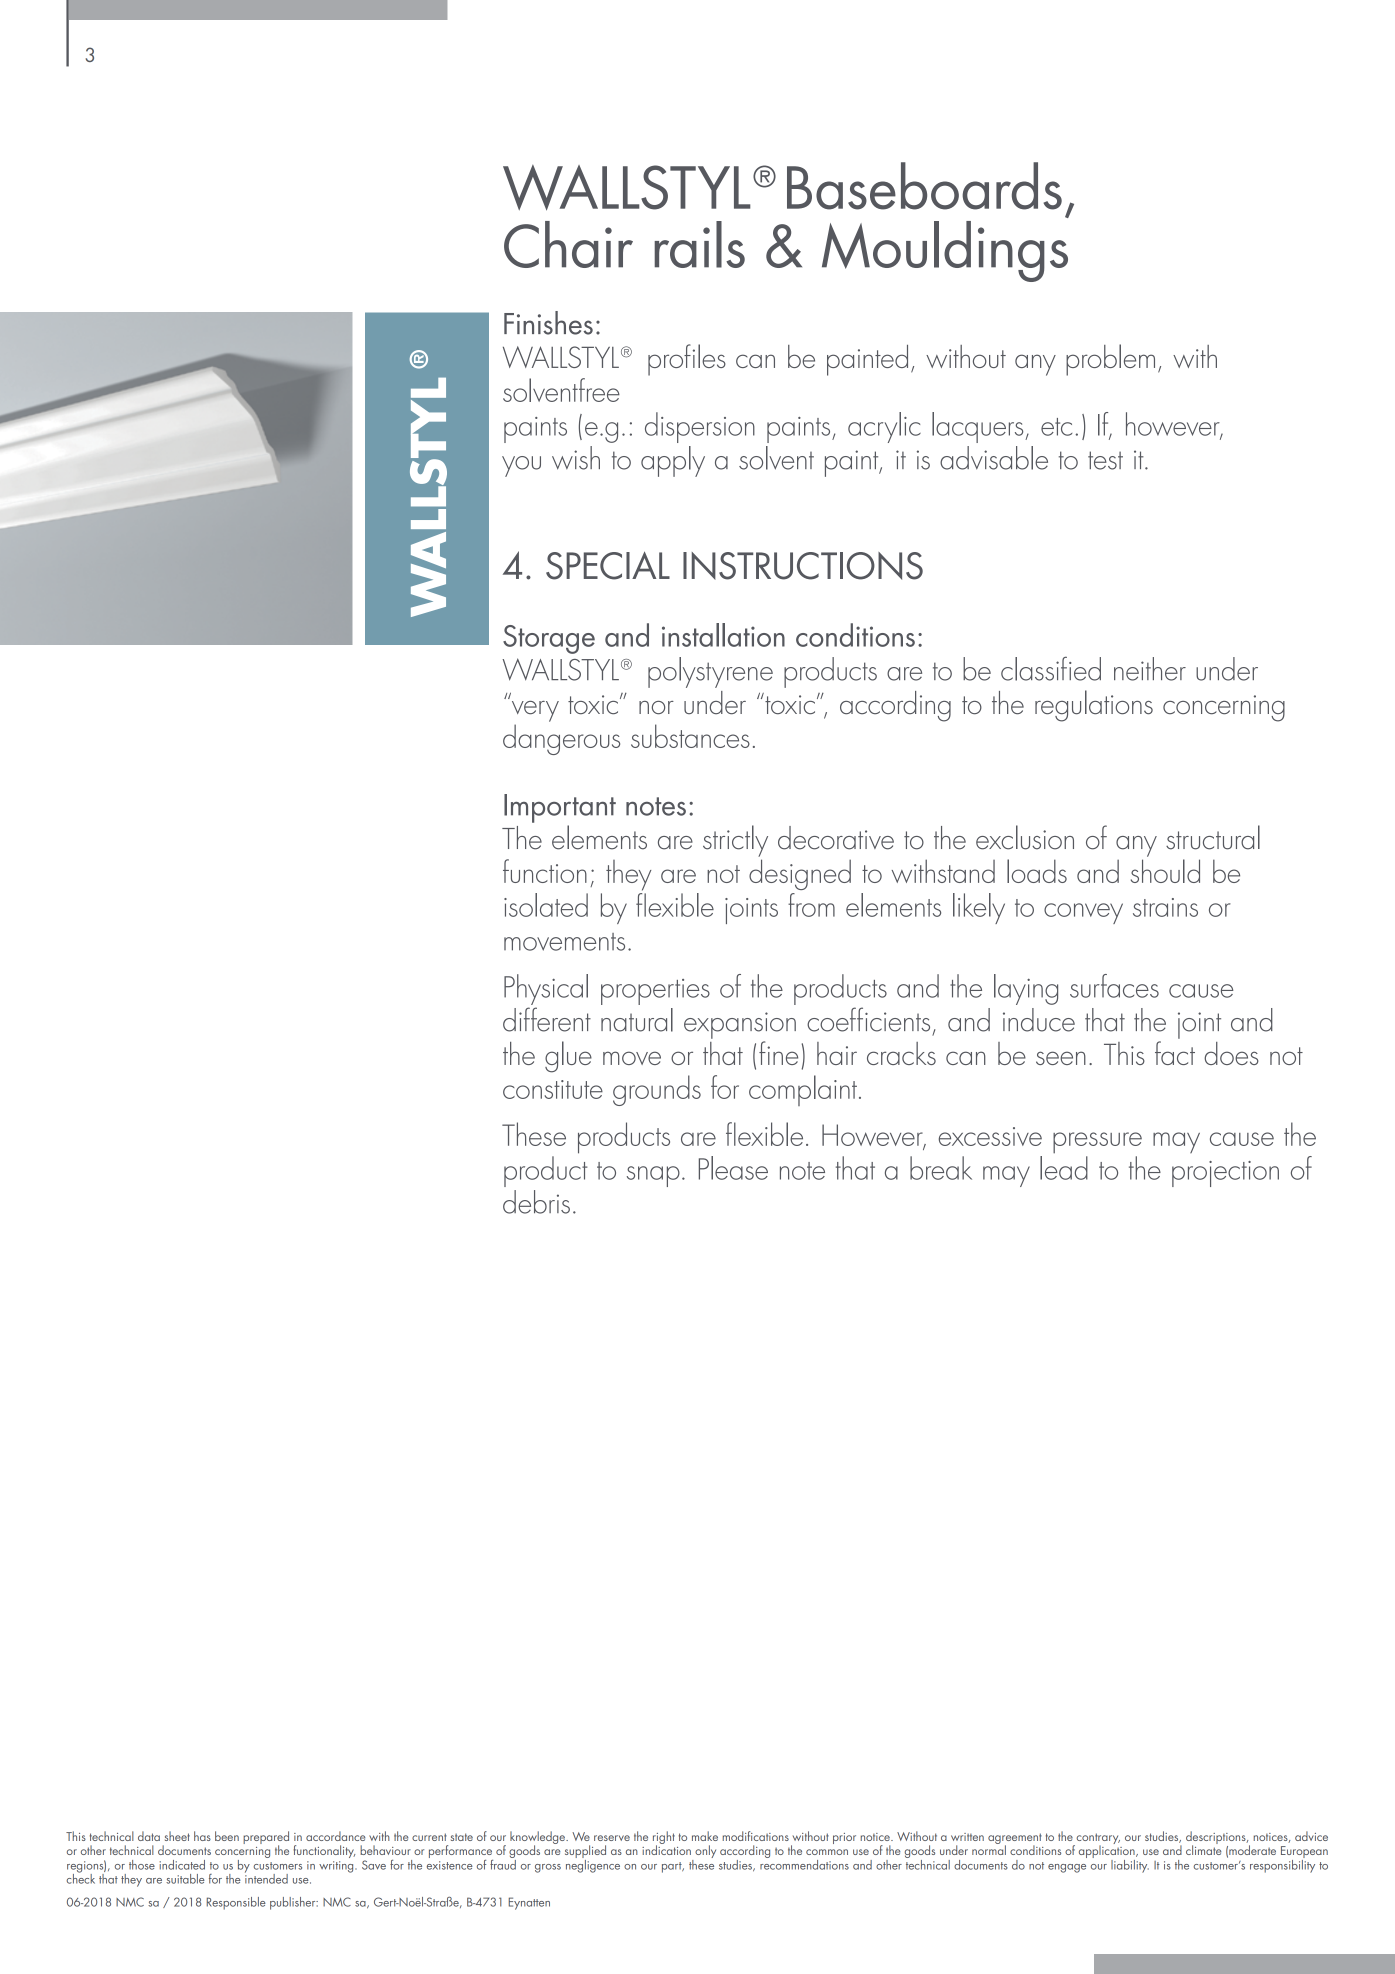 The image size is (1395, 1974). I want to click on rails, so click(699, 244).
